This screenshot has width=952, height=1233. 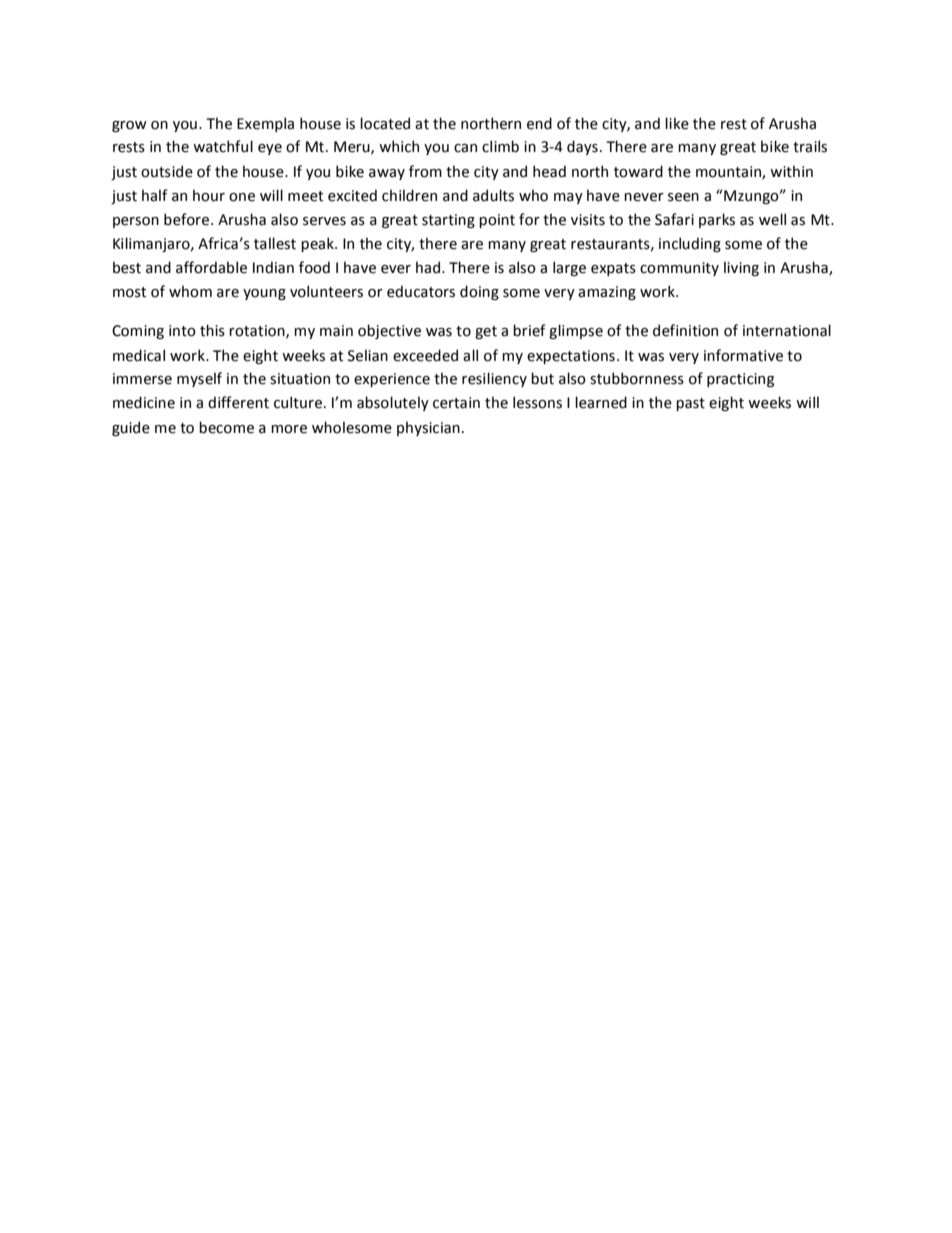 What do you see at coordinates (493, 195) in the screenshot?
I see `adults` at bounding box center [493, 195].
